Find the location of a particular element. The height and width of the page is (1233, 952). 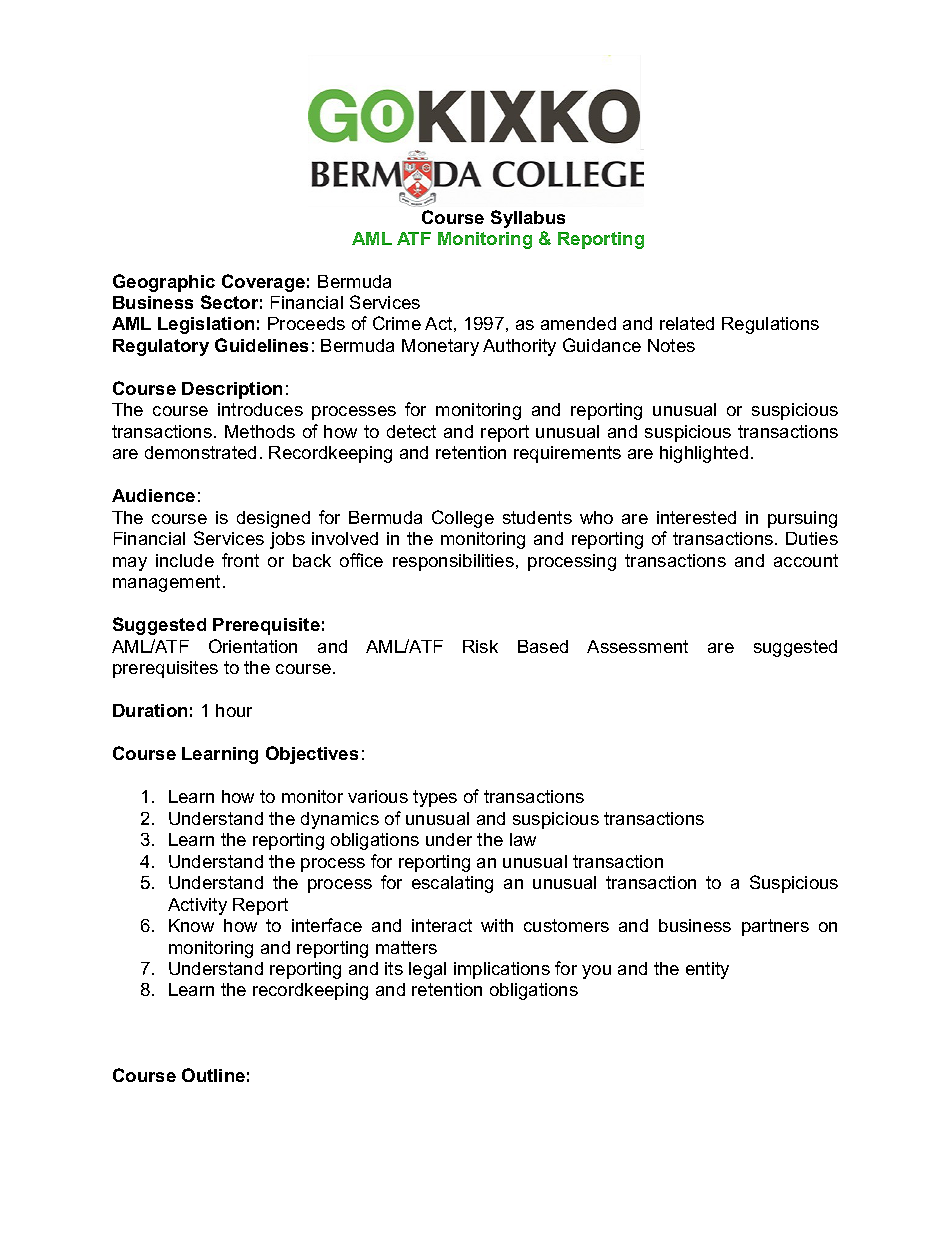

Know is located at coordinates (191, 925).
